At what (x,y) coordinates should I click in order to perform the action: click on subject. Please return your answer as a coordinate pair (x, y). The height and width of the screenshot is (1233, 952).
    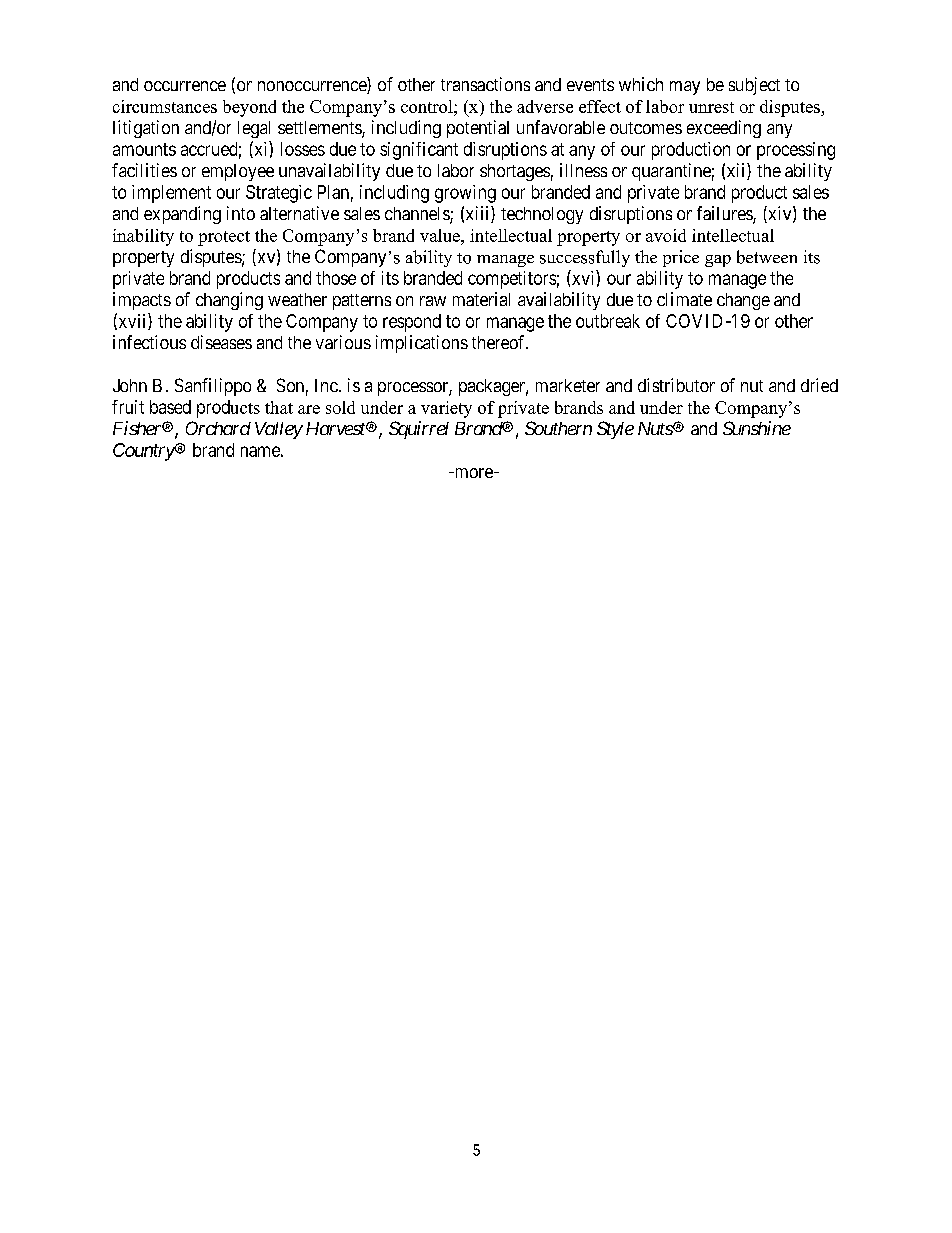
    Looking at the image, I should click on (754, 86).
